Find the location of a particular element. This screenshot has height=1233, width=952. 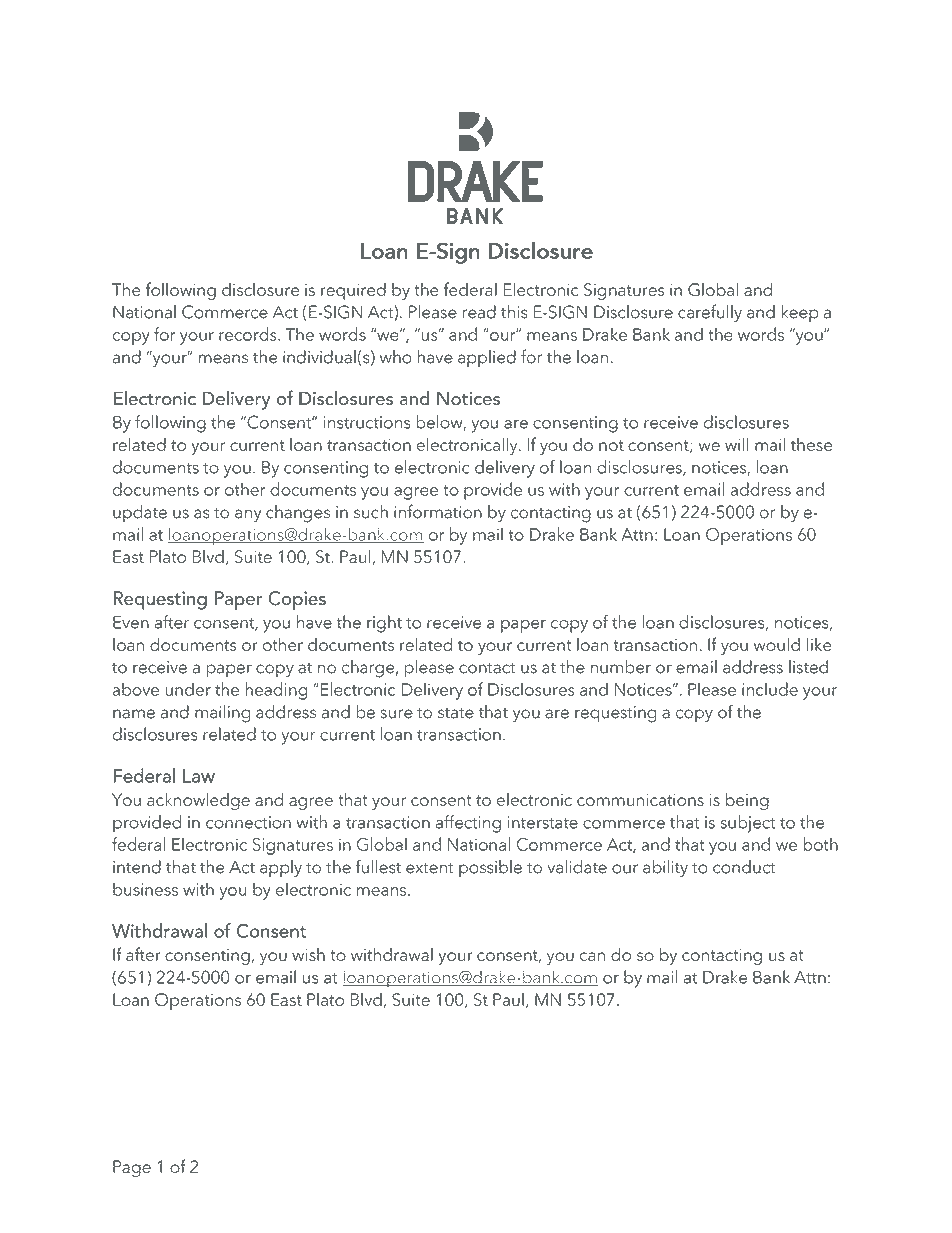

include is located at coordinates (770, 689).
